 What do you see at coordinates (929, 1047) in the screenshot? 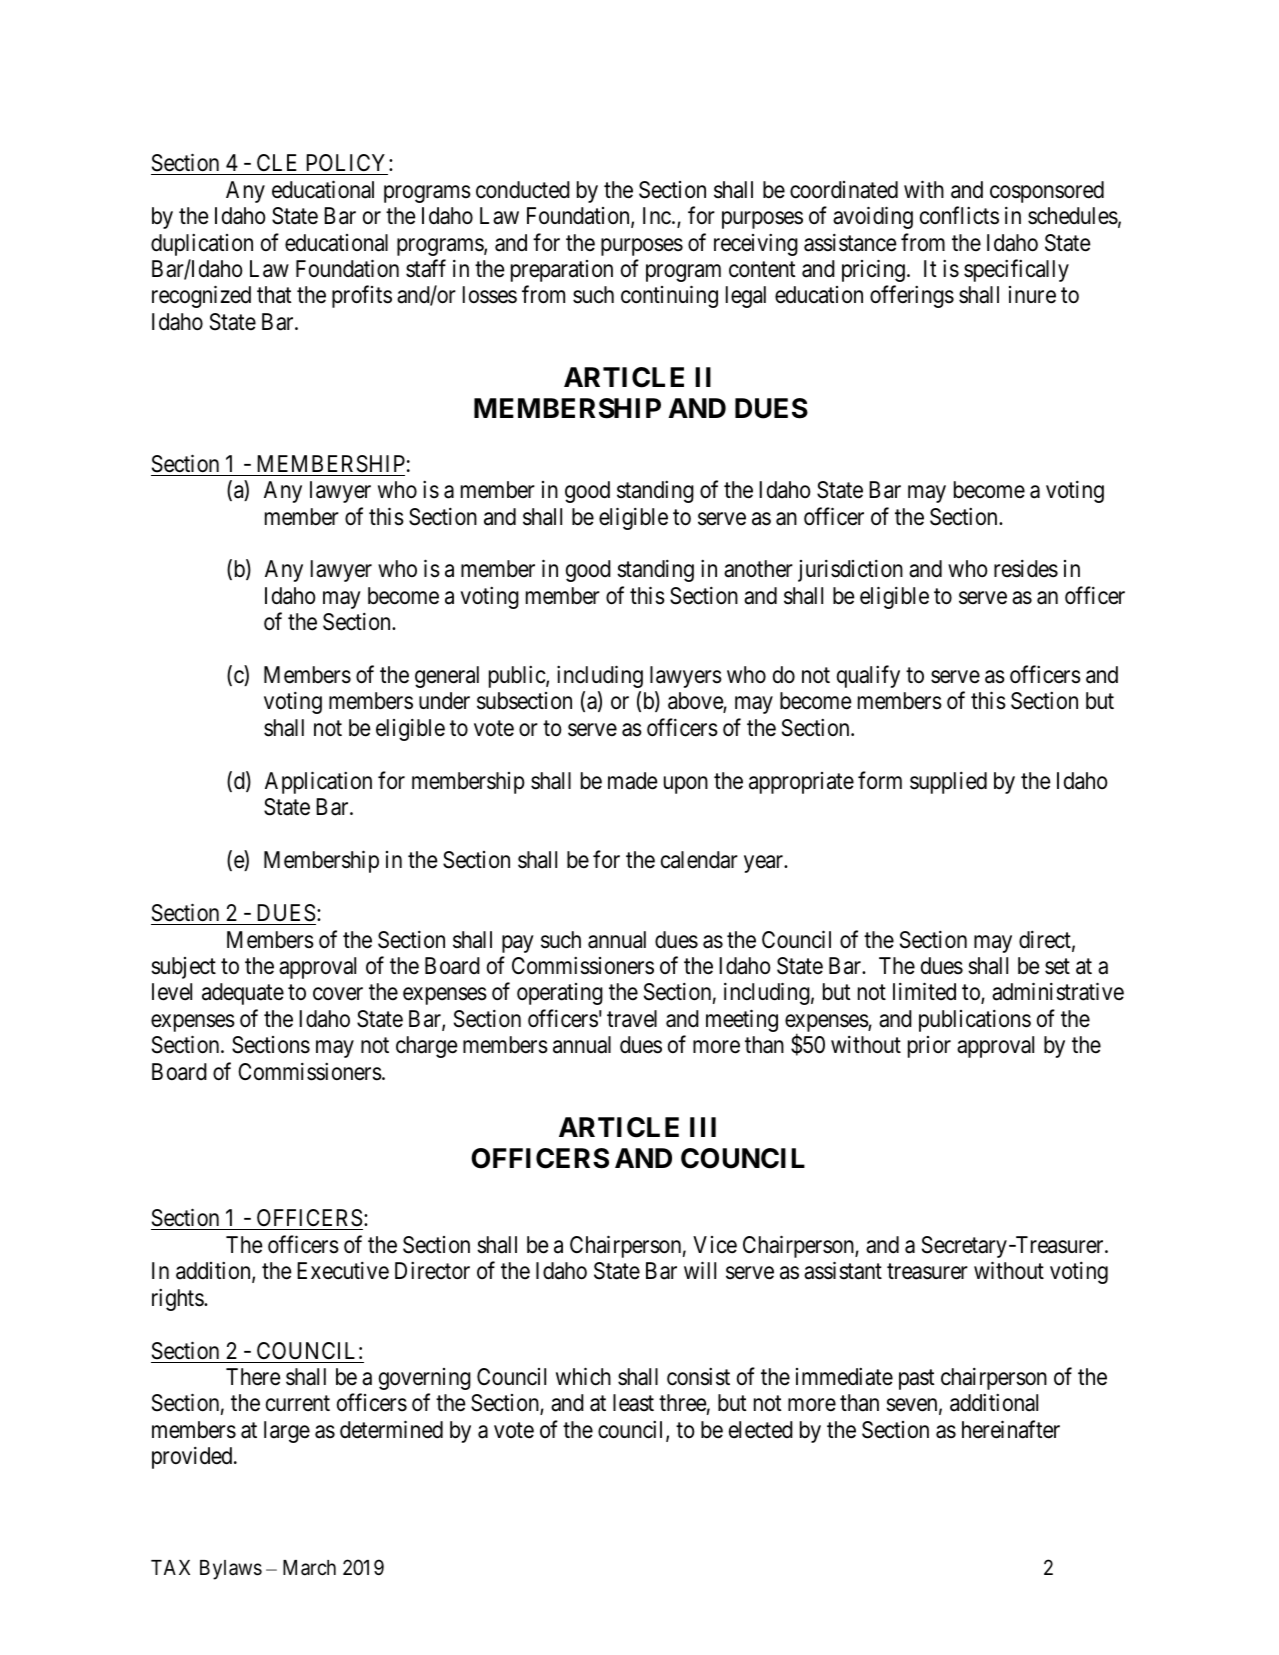
I see `prior` at bounding box center [929, 1047].
